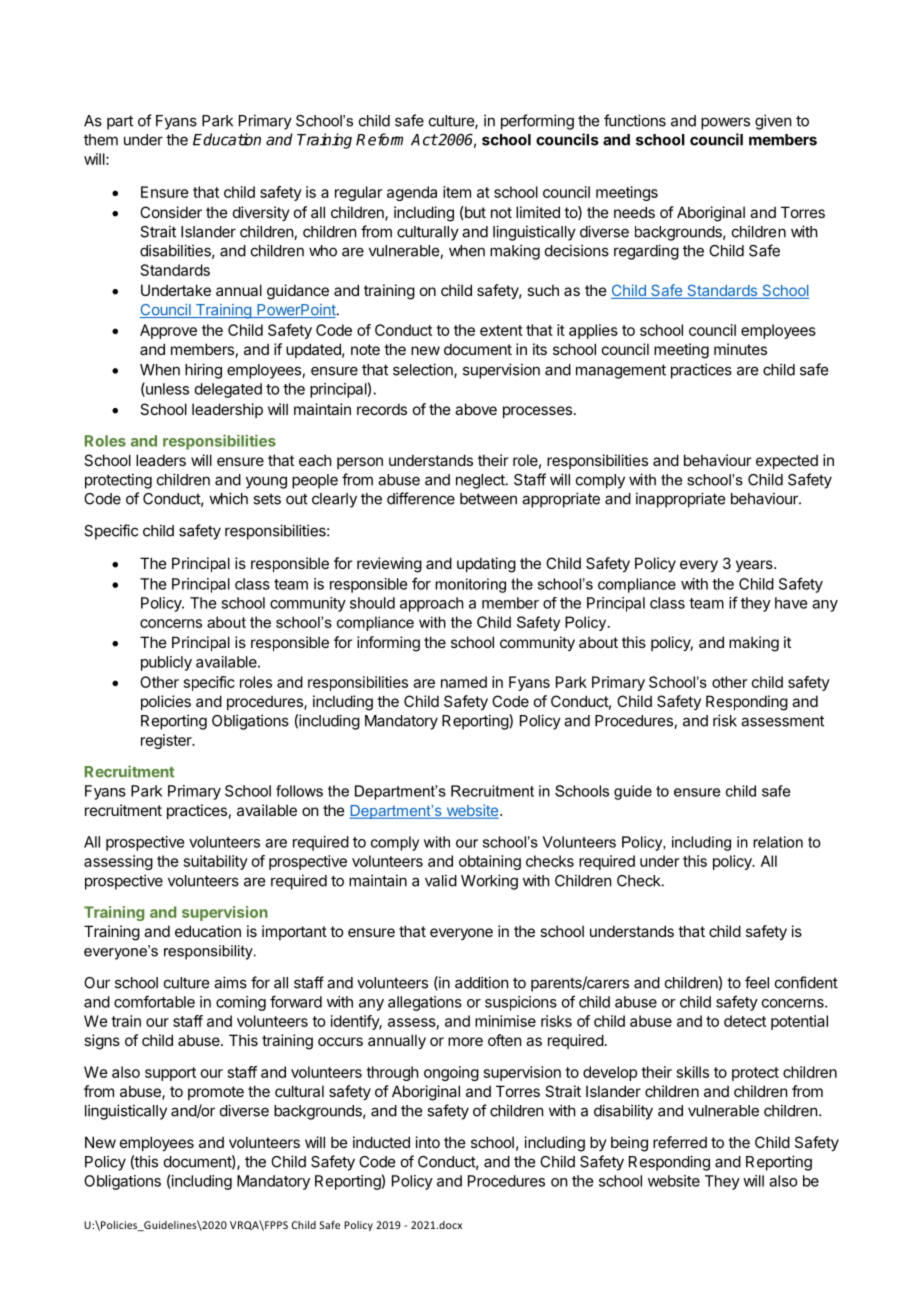 The image size is (924, 1308). Describe the element at coordinates (203, 371) in the screenshot. I see `hiring` at that location.
